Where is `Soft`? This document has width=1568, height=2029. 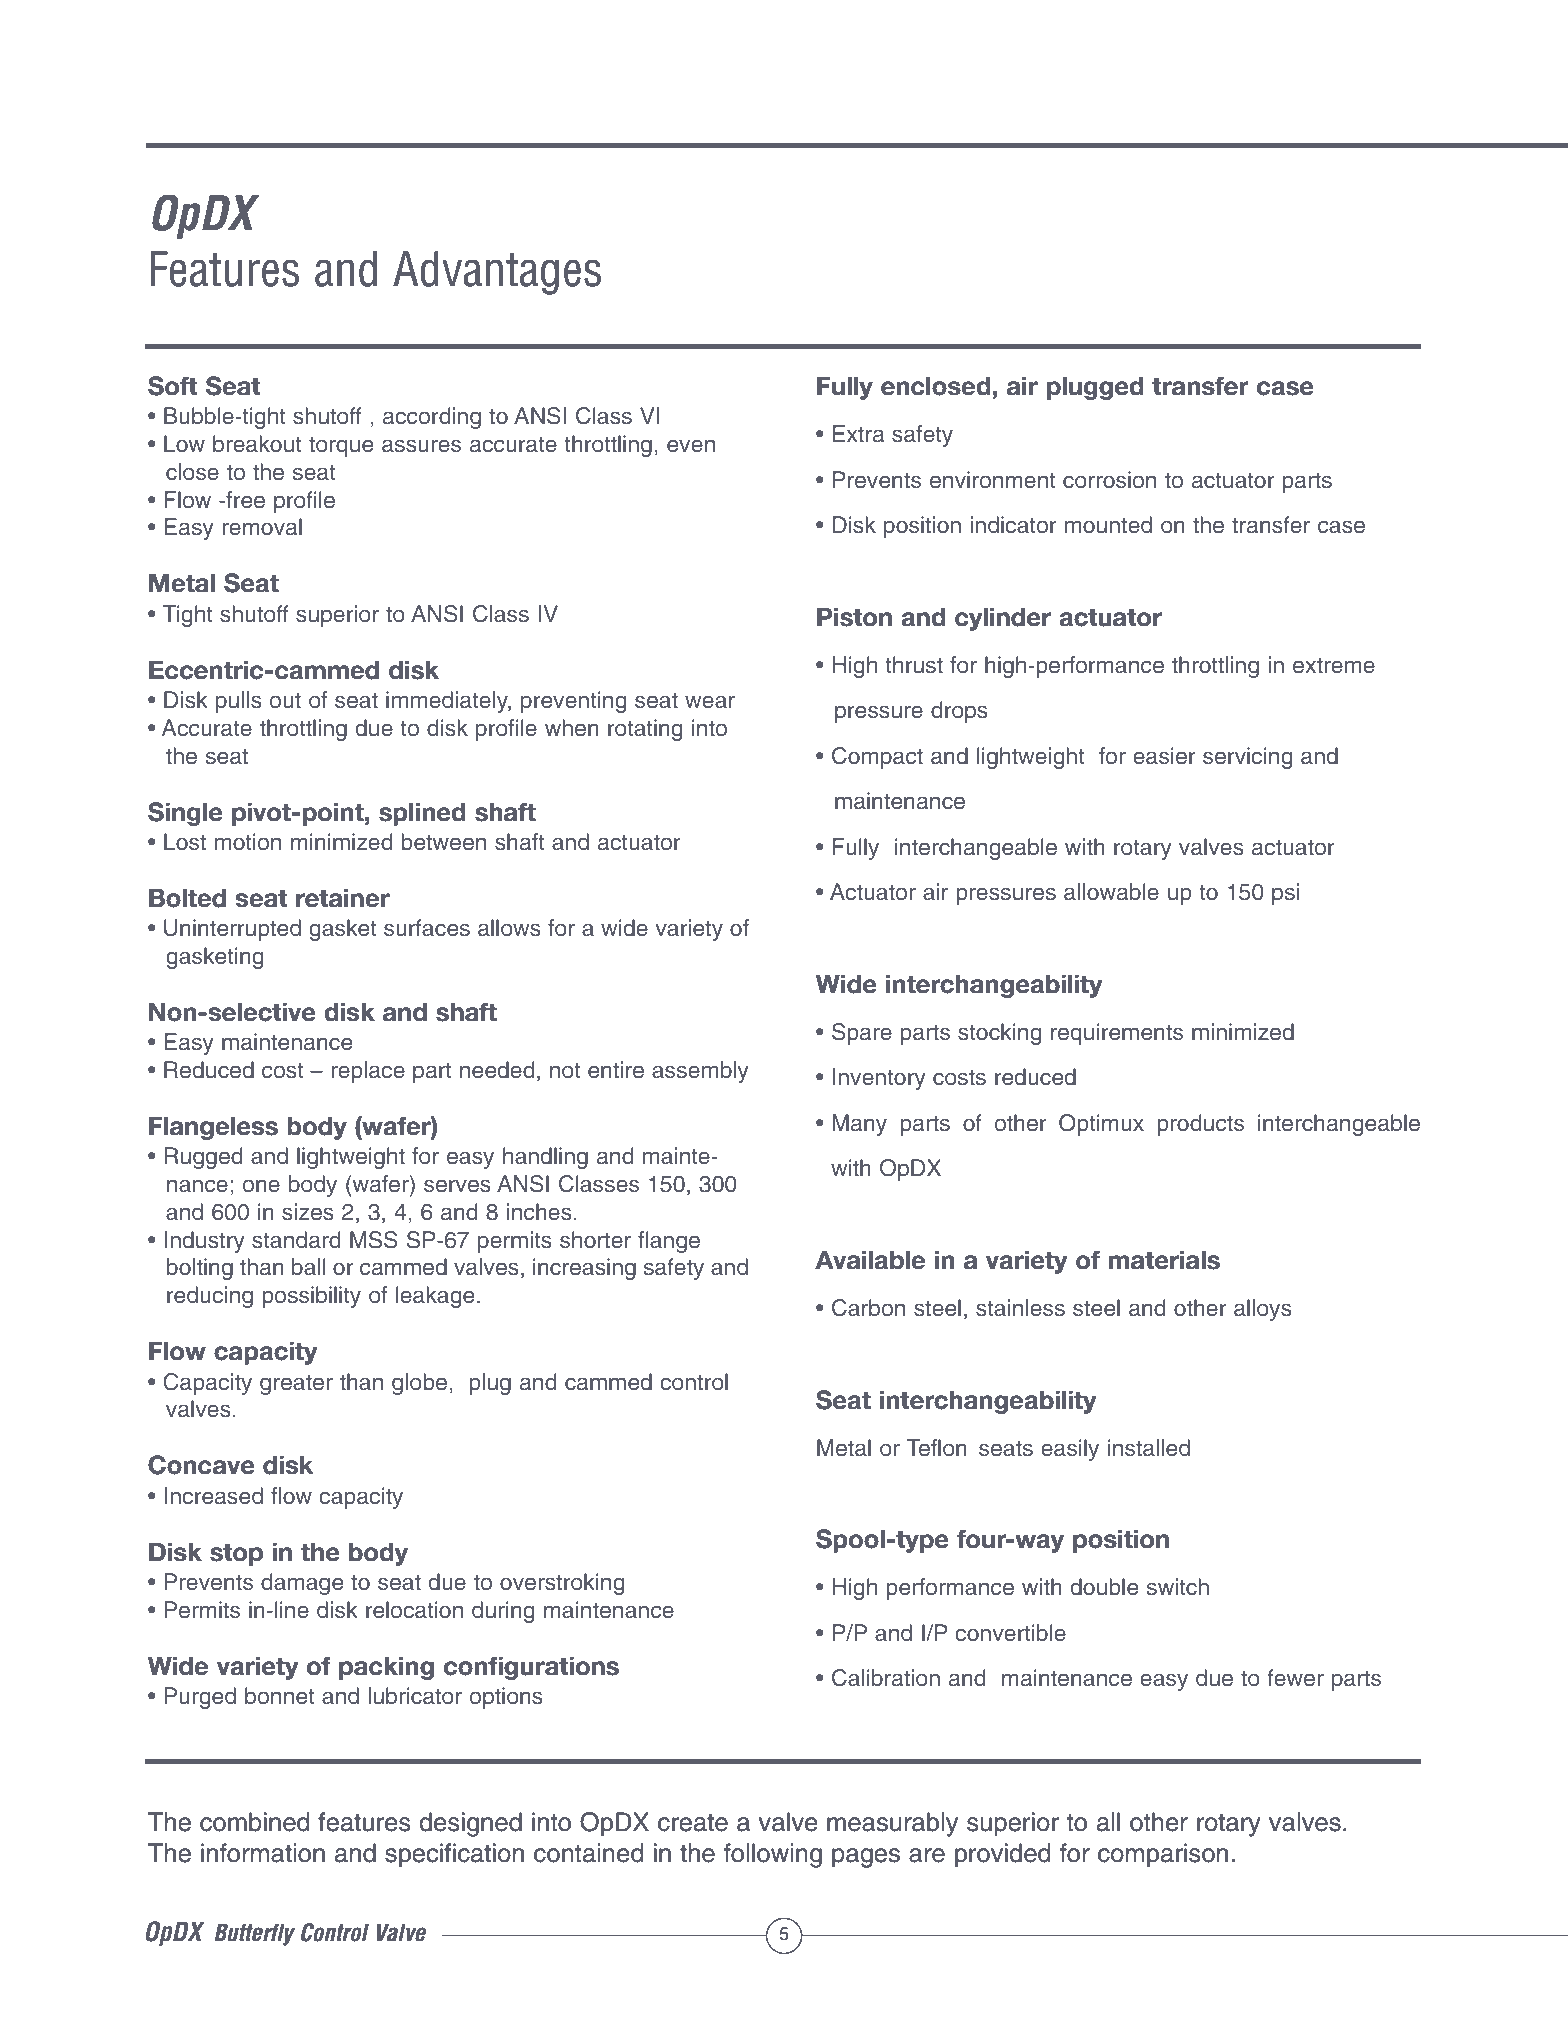
Soft is located at coordinates (172, 386).
